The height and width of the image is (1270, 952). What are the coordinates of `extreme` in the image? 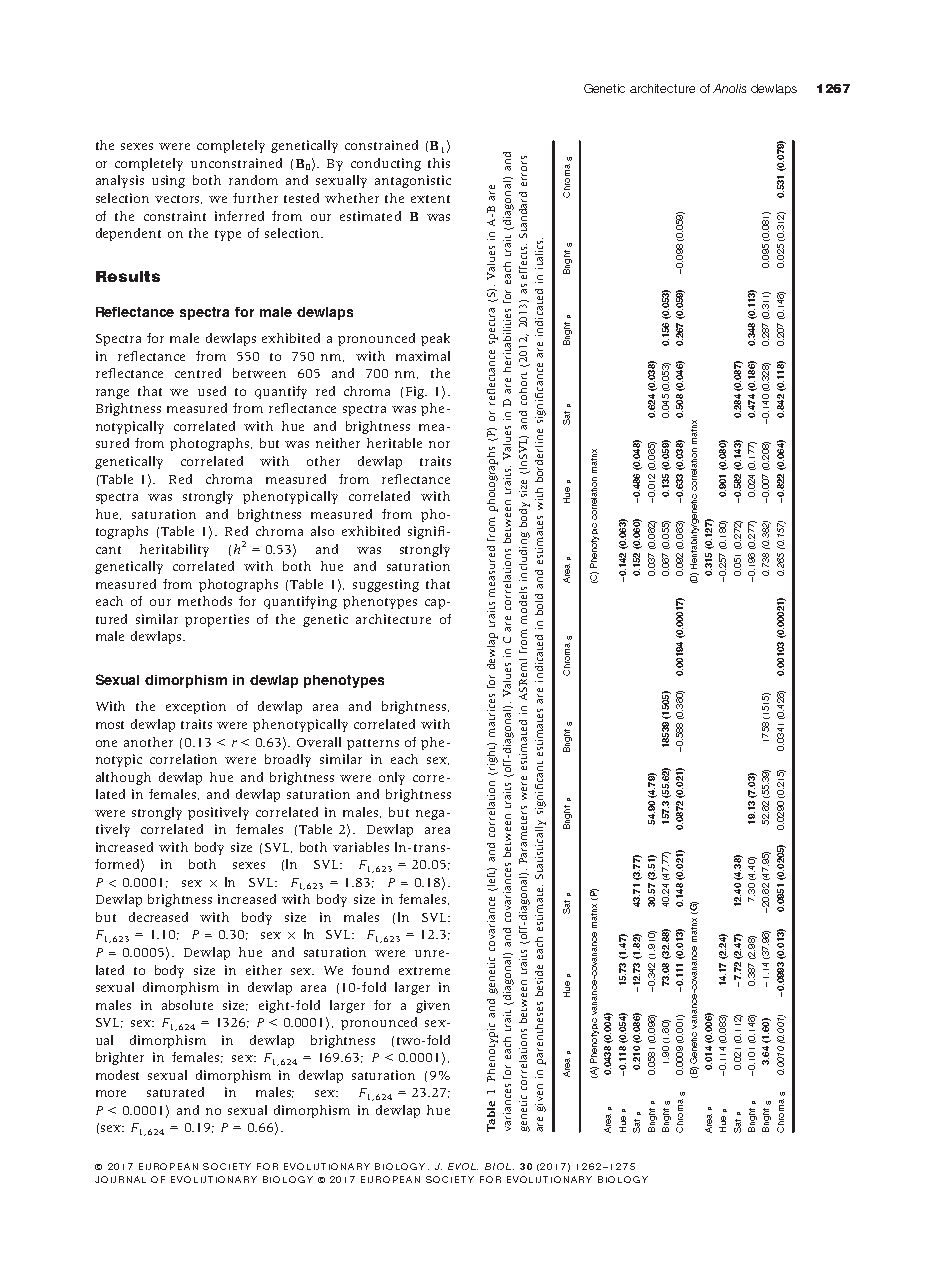 It's located at (424, 971).
